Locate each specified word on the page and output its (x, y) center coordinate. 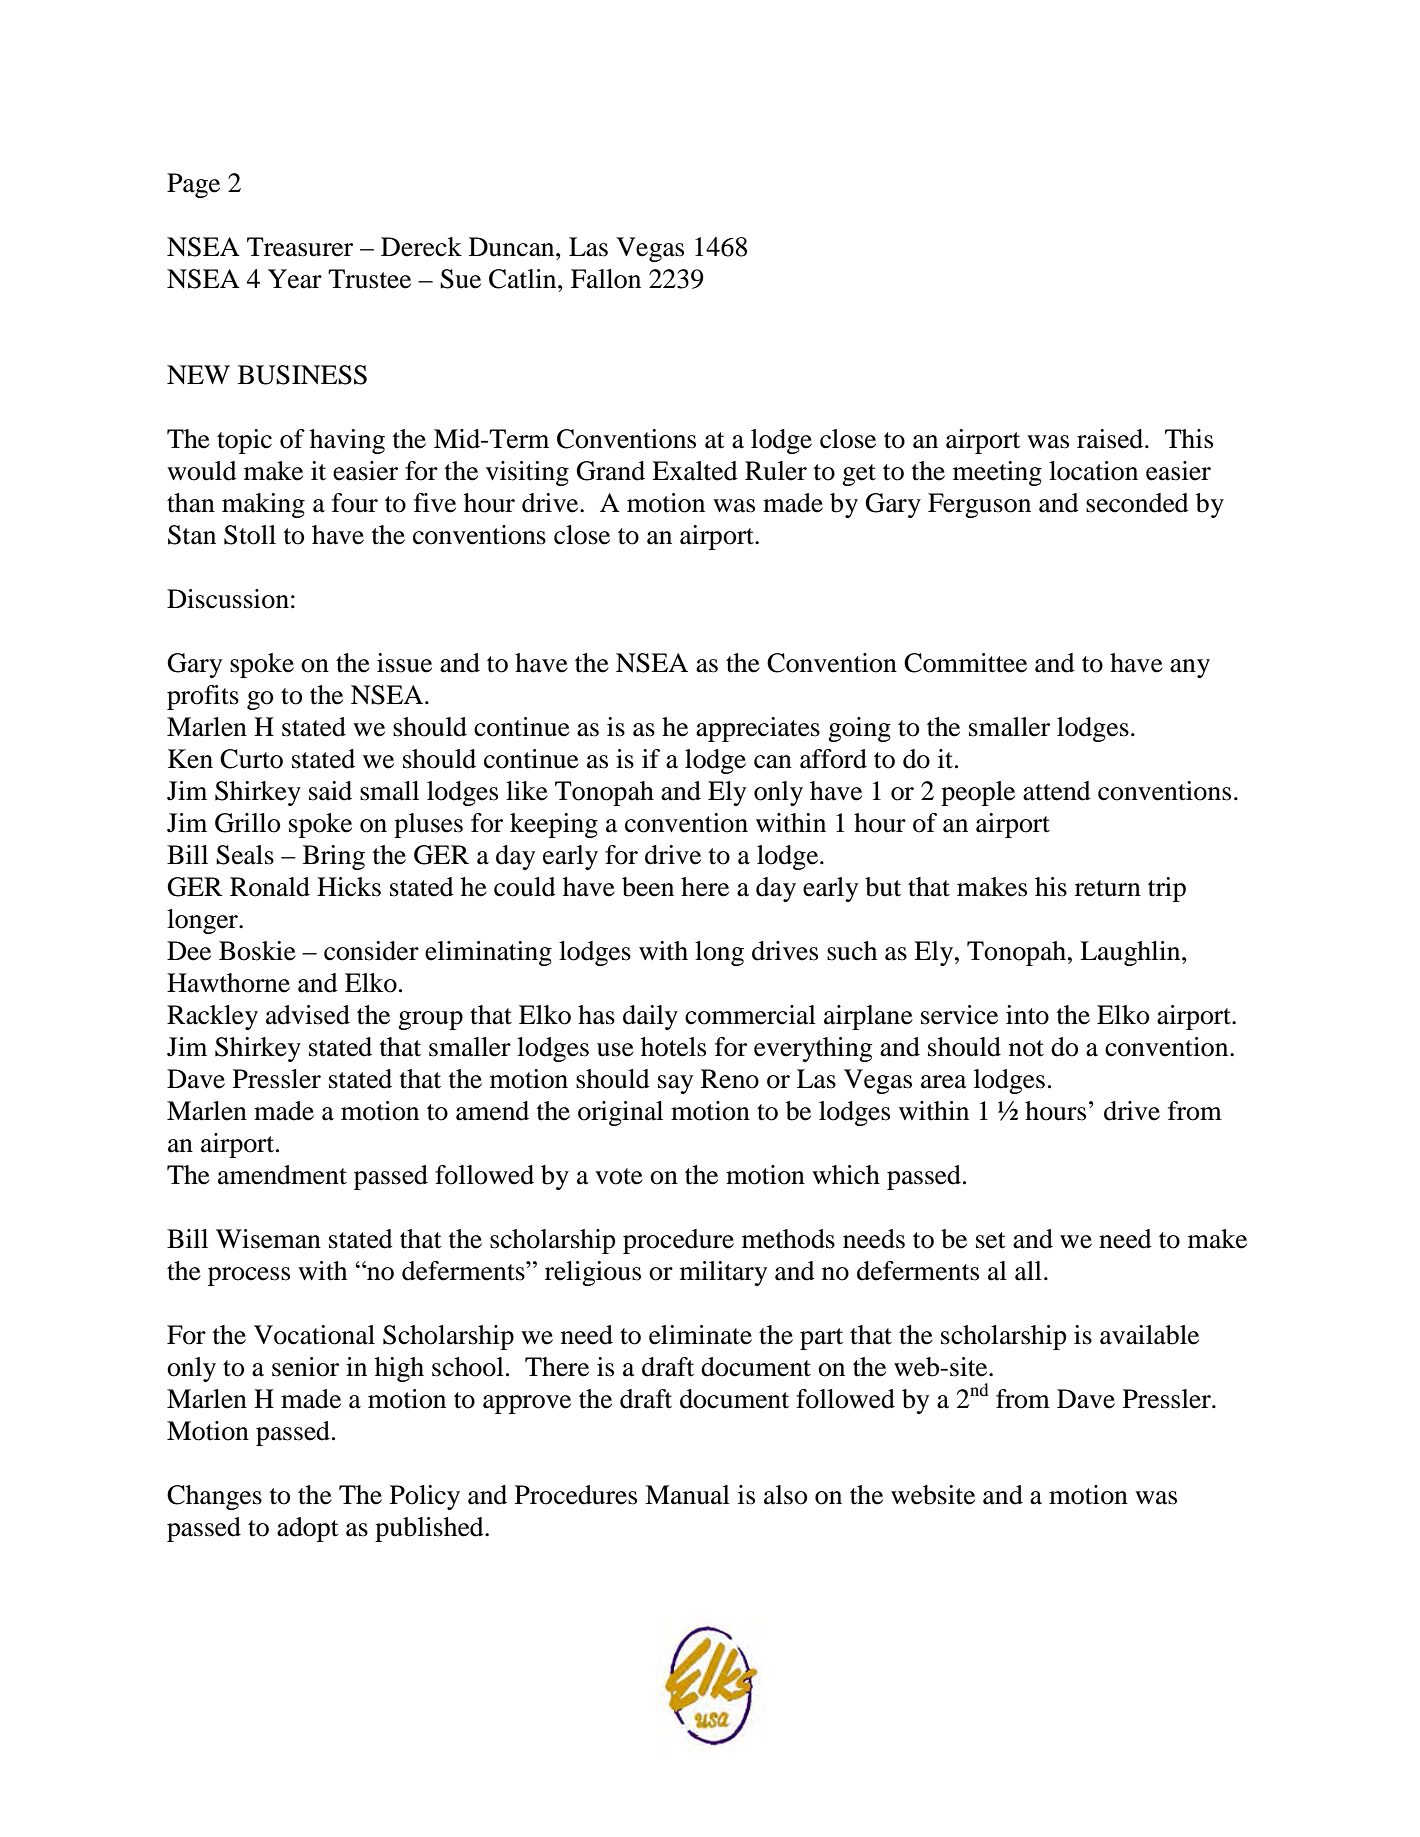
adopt (308, 1529)
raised (1111, 439)
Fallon (606, 279)
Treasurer (300, 247)
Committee (965, 663)
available (1149, 1335)
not (1026, 1048)
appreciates (758, 729)
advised (308, 1015)
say (675, 1084)
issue (404, 663)
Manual (687, 1495)
